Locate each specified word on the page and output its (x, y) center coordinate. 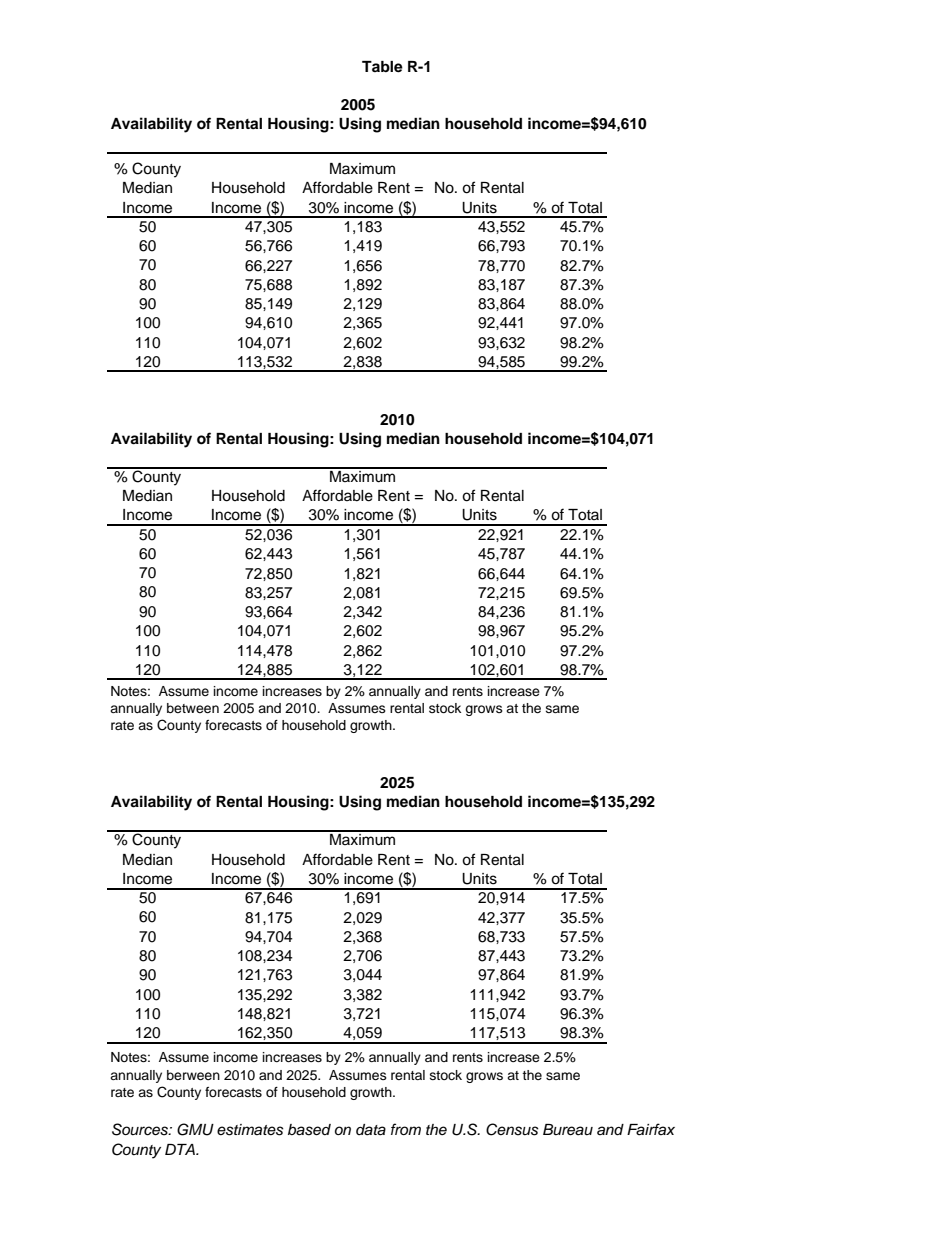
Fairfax (651, 1129)
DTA (181, 1149)
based (309, 1130)
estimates (250, 1130)
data (371, 1130)
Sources (141, 1129)
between (193, 708)
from (406, 1129)
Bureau (568, 1130)
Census (512, 1129)
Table (382, 67)
